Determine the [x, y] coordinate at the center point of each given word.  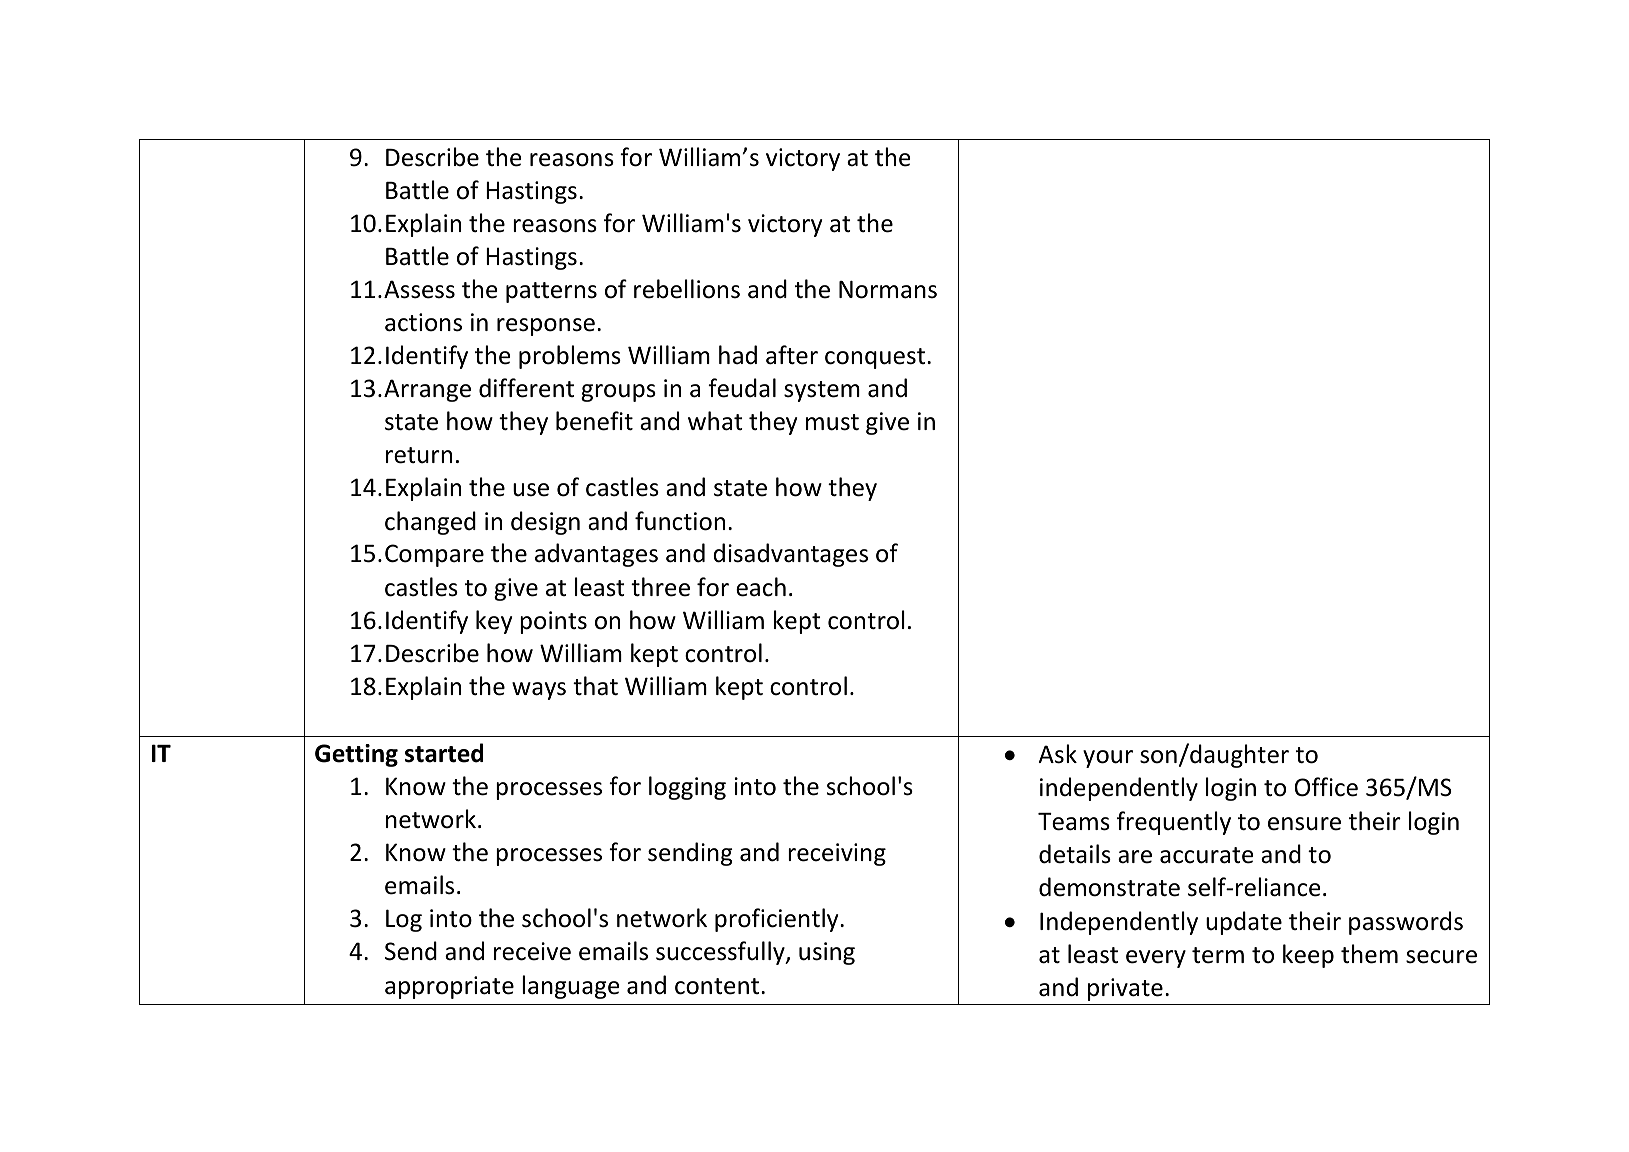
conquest [876, 358]
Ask [1057, 754]
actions [423, 322]
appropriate [449, 987]
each [761, 587]
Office [1326, 787]
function [680, 521]
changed [430, 523]
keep [1308, 956]
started [444, 753]
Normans [888, 290]
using [827, 953]
